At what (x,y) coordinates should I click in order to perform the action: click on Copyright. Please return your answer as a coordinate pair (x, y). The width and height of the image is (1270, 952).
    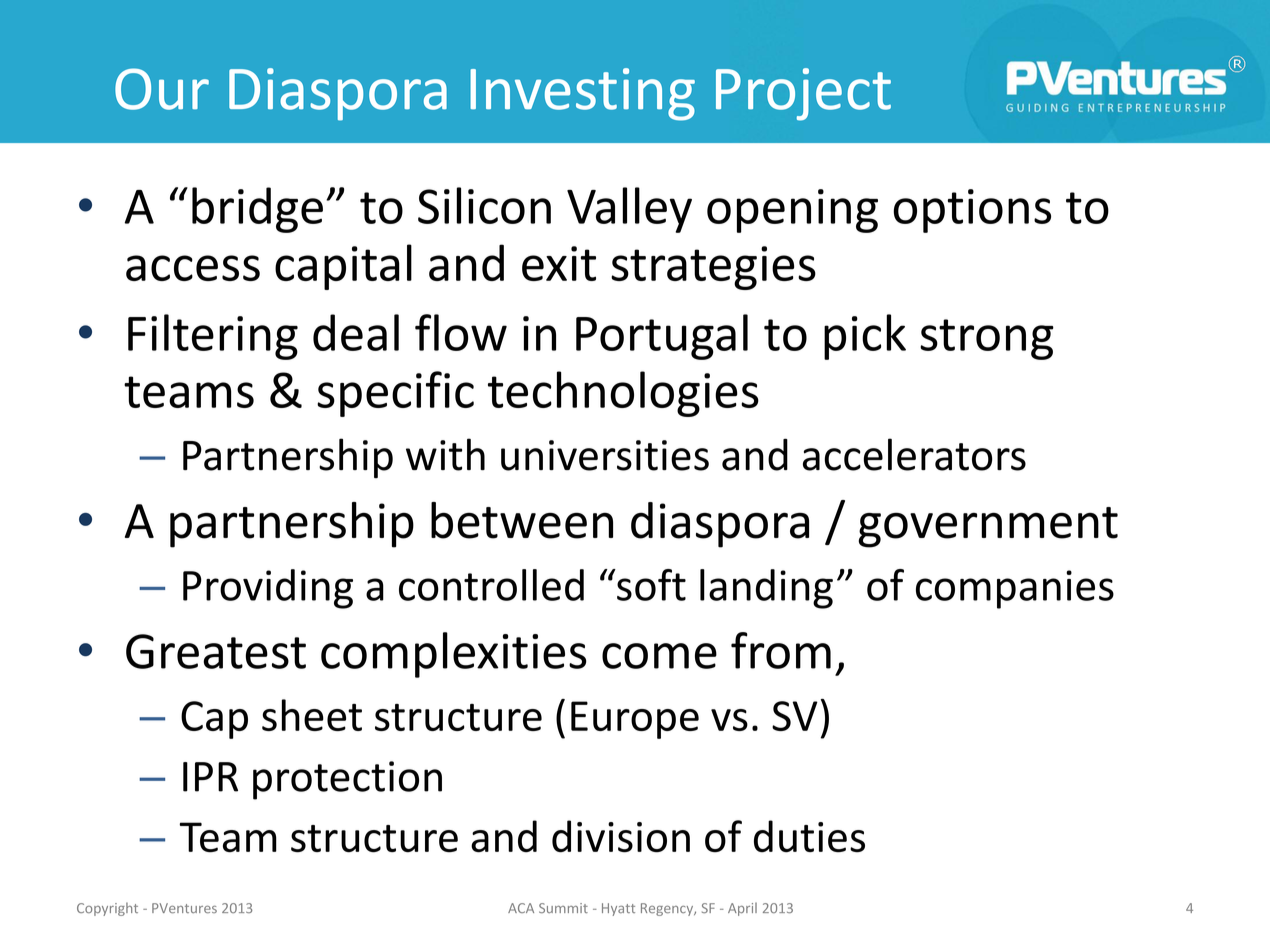
    Looking at the image, I should click on (107, 909).
